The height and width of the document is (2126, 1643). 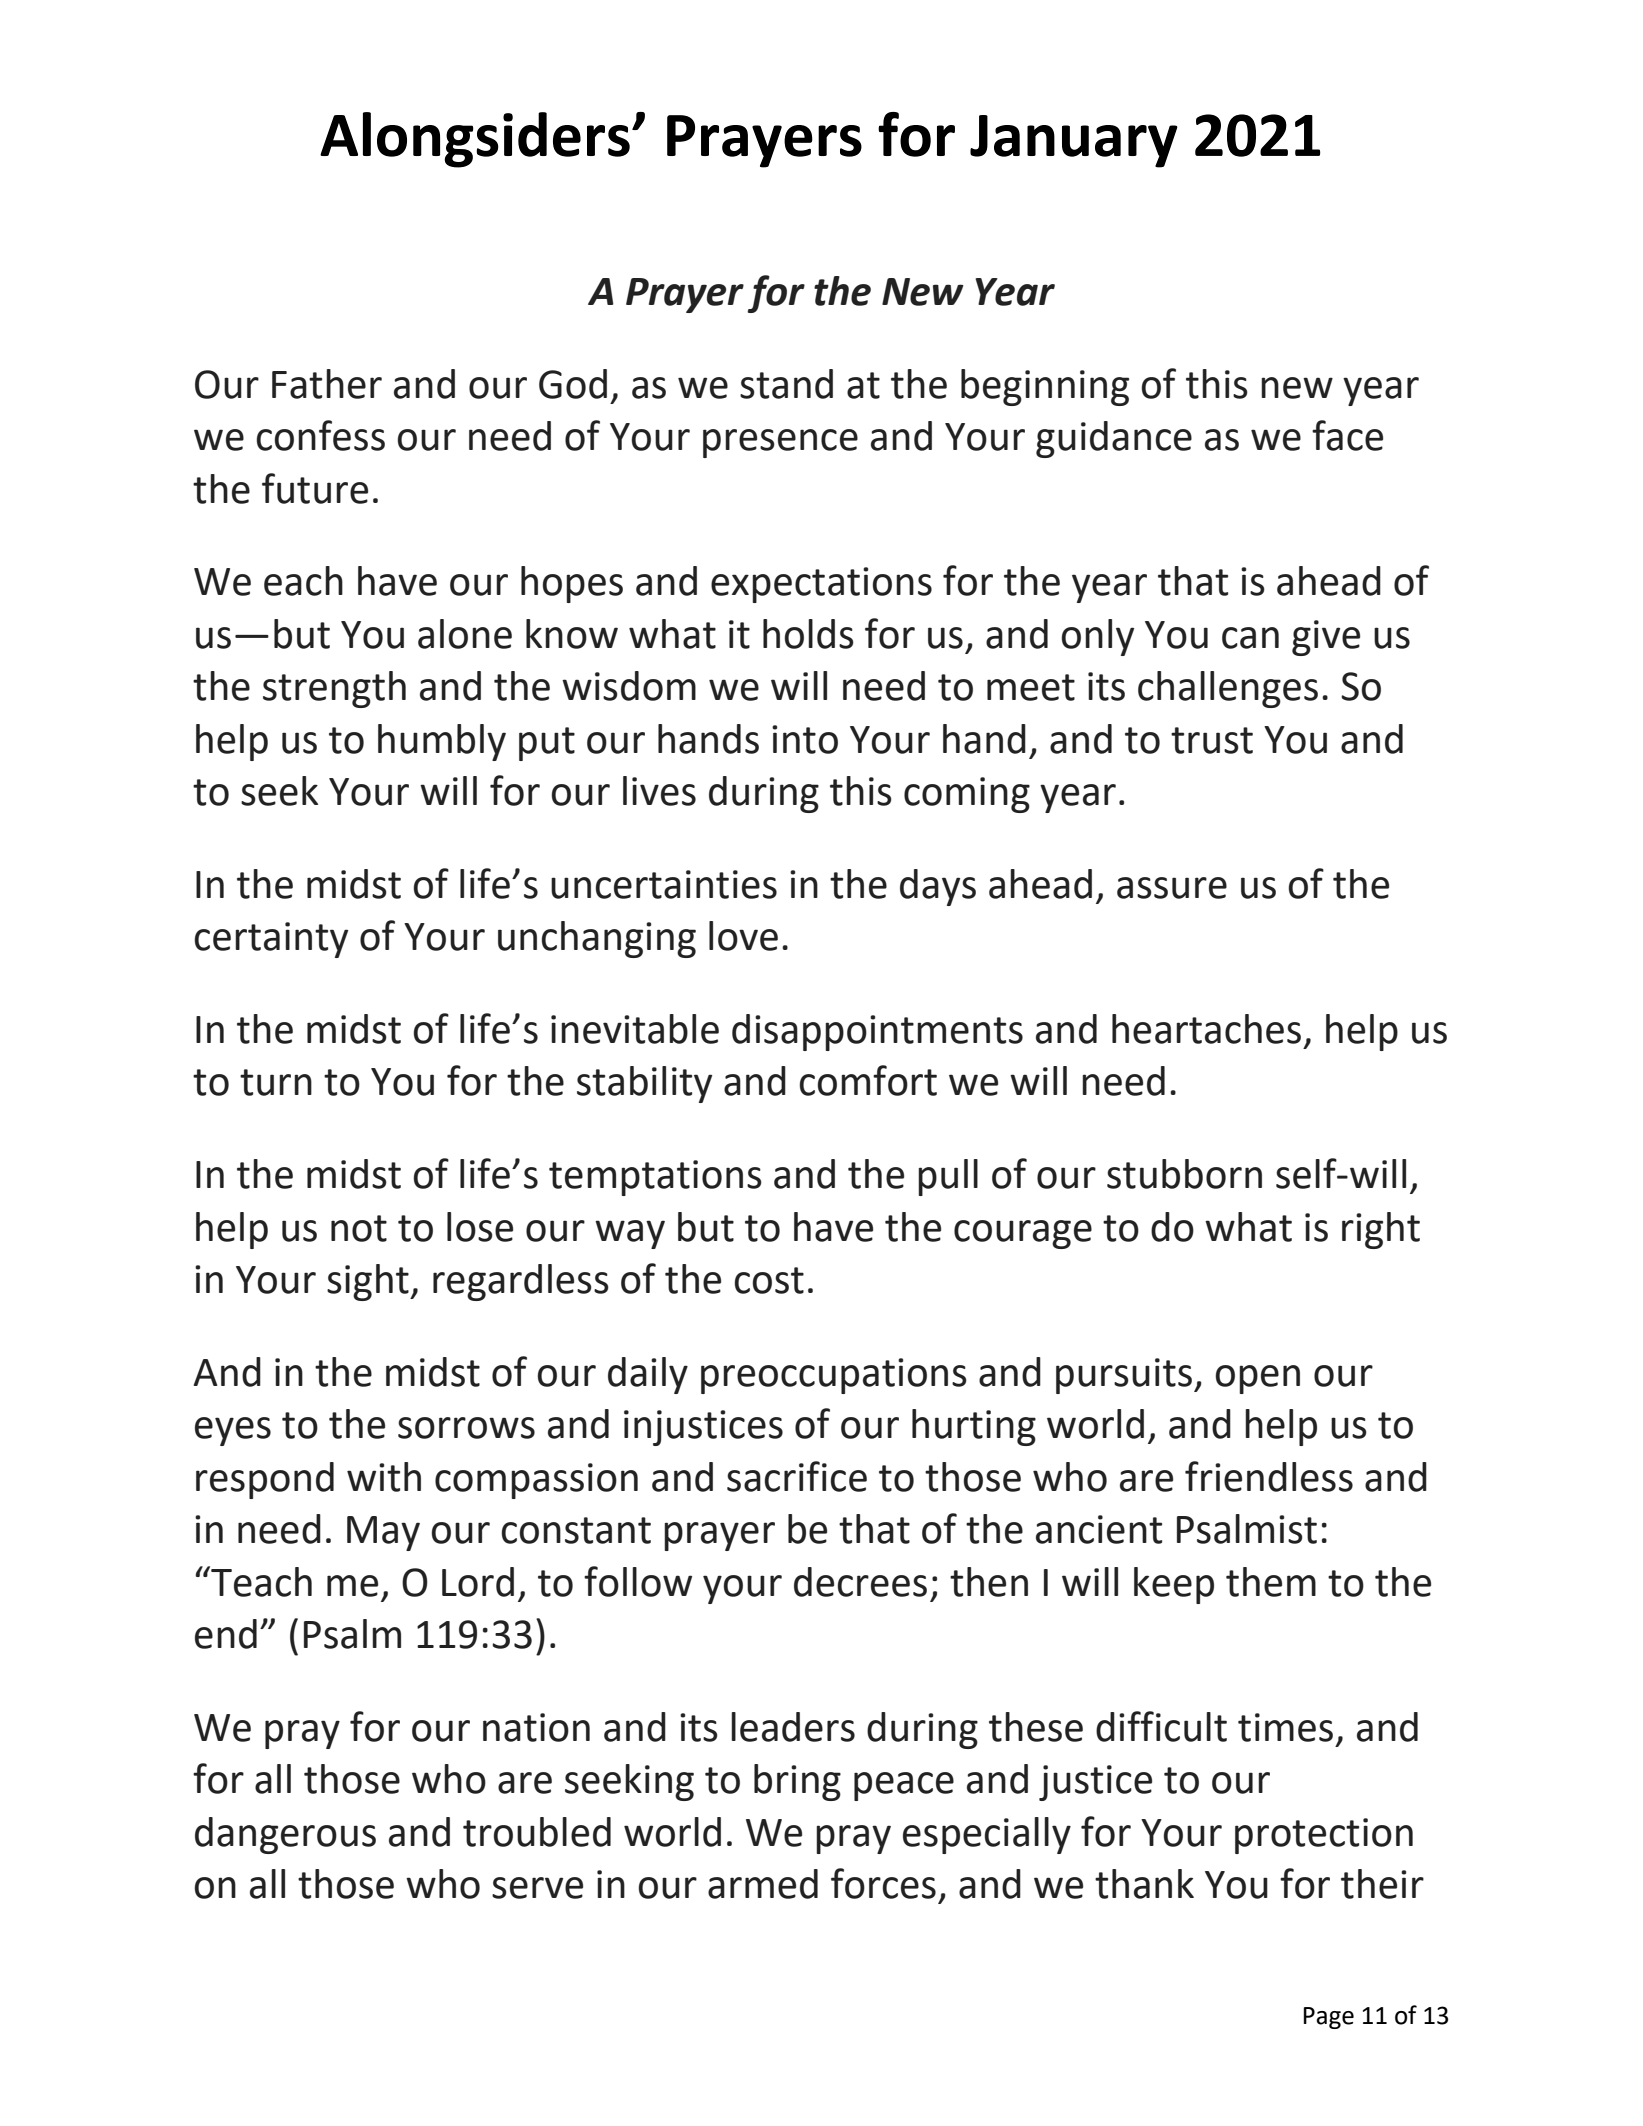 I want to click on dangerous, so click(x=285, y=1835).
